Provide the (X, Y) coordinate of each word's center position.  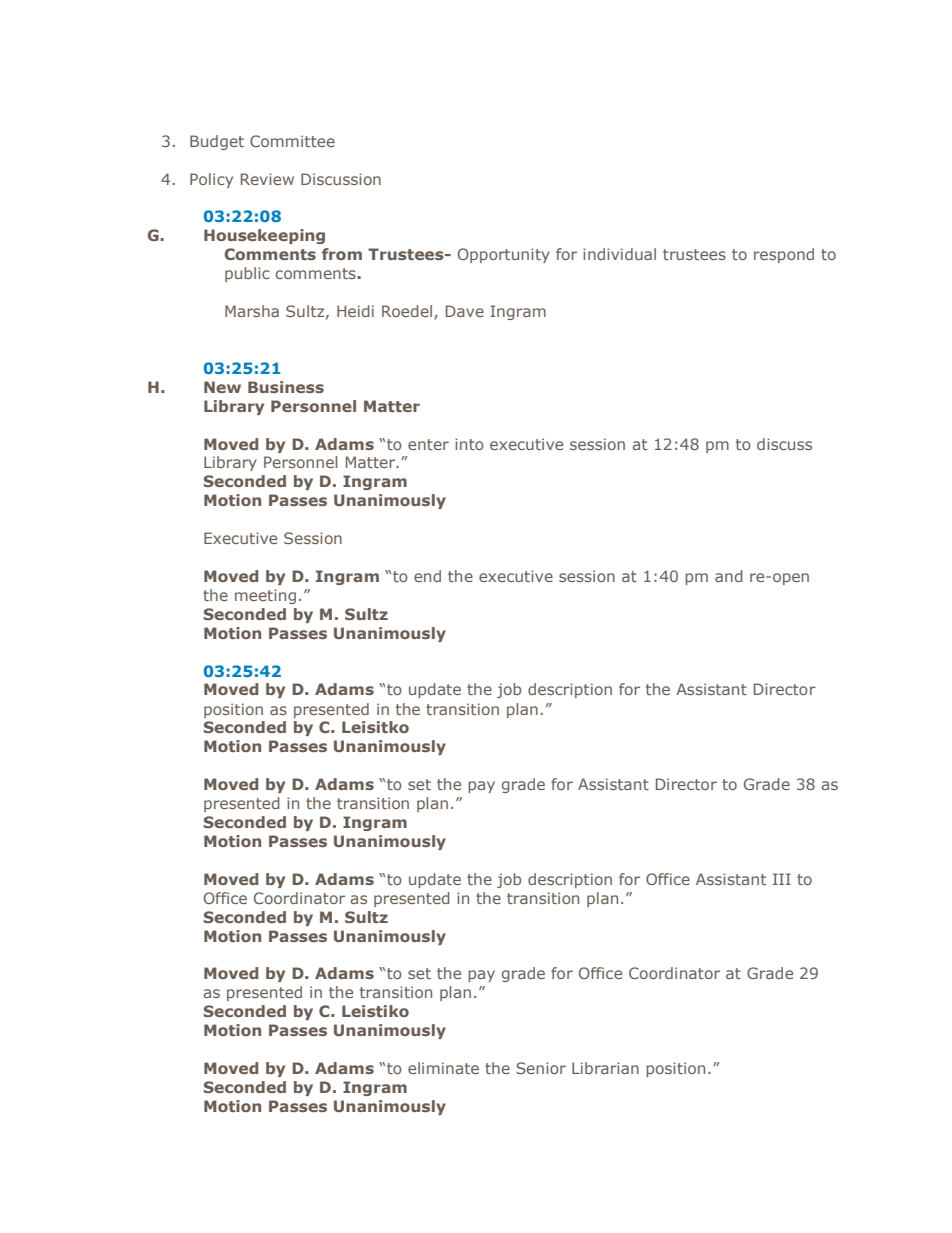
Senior (541, 1068)
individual (619, 254)
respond (784, 255)
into (469, 444)
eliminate (443, 1068)
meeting (265, 596)
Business (286, 387)
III (782, 879)
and (729, 576)
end (427, 576)
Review (267, 179)
